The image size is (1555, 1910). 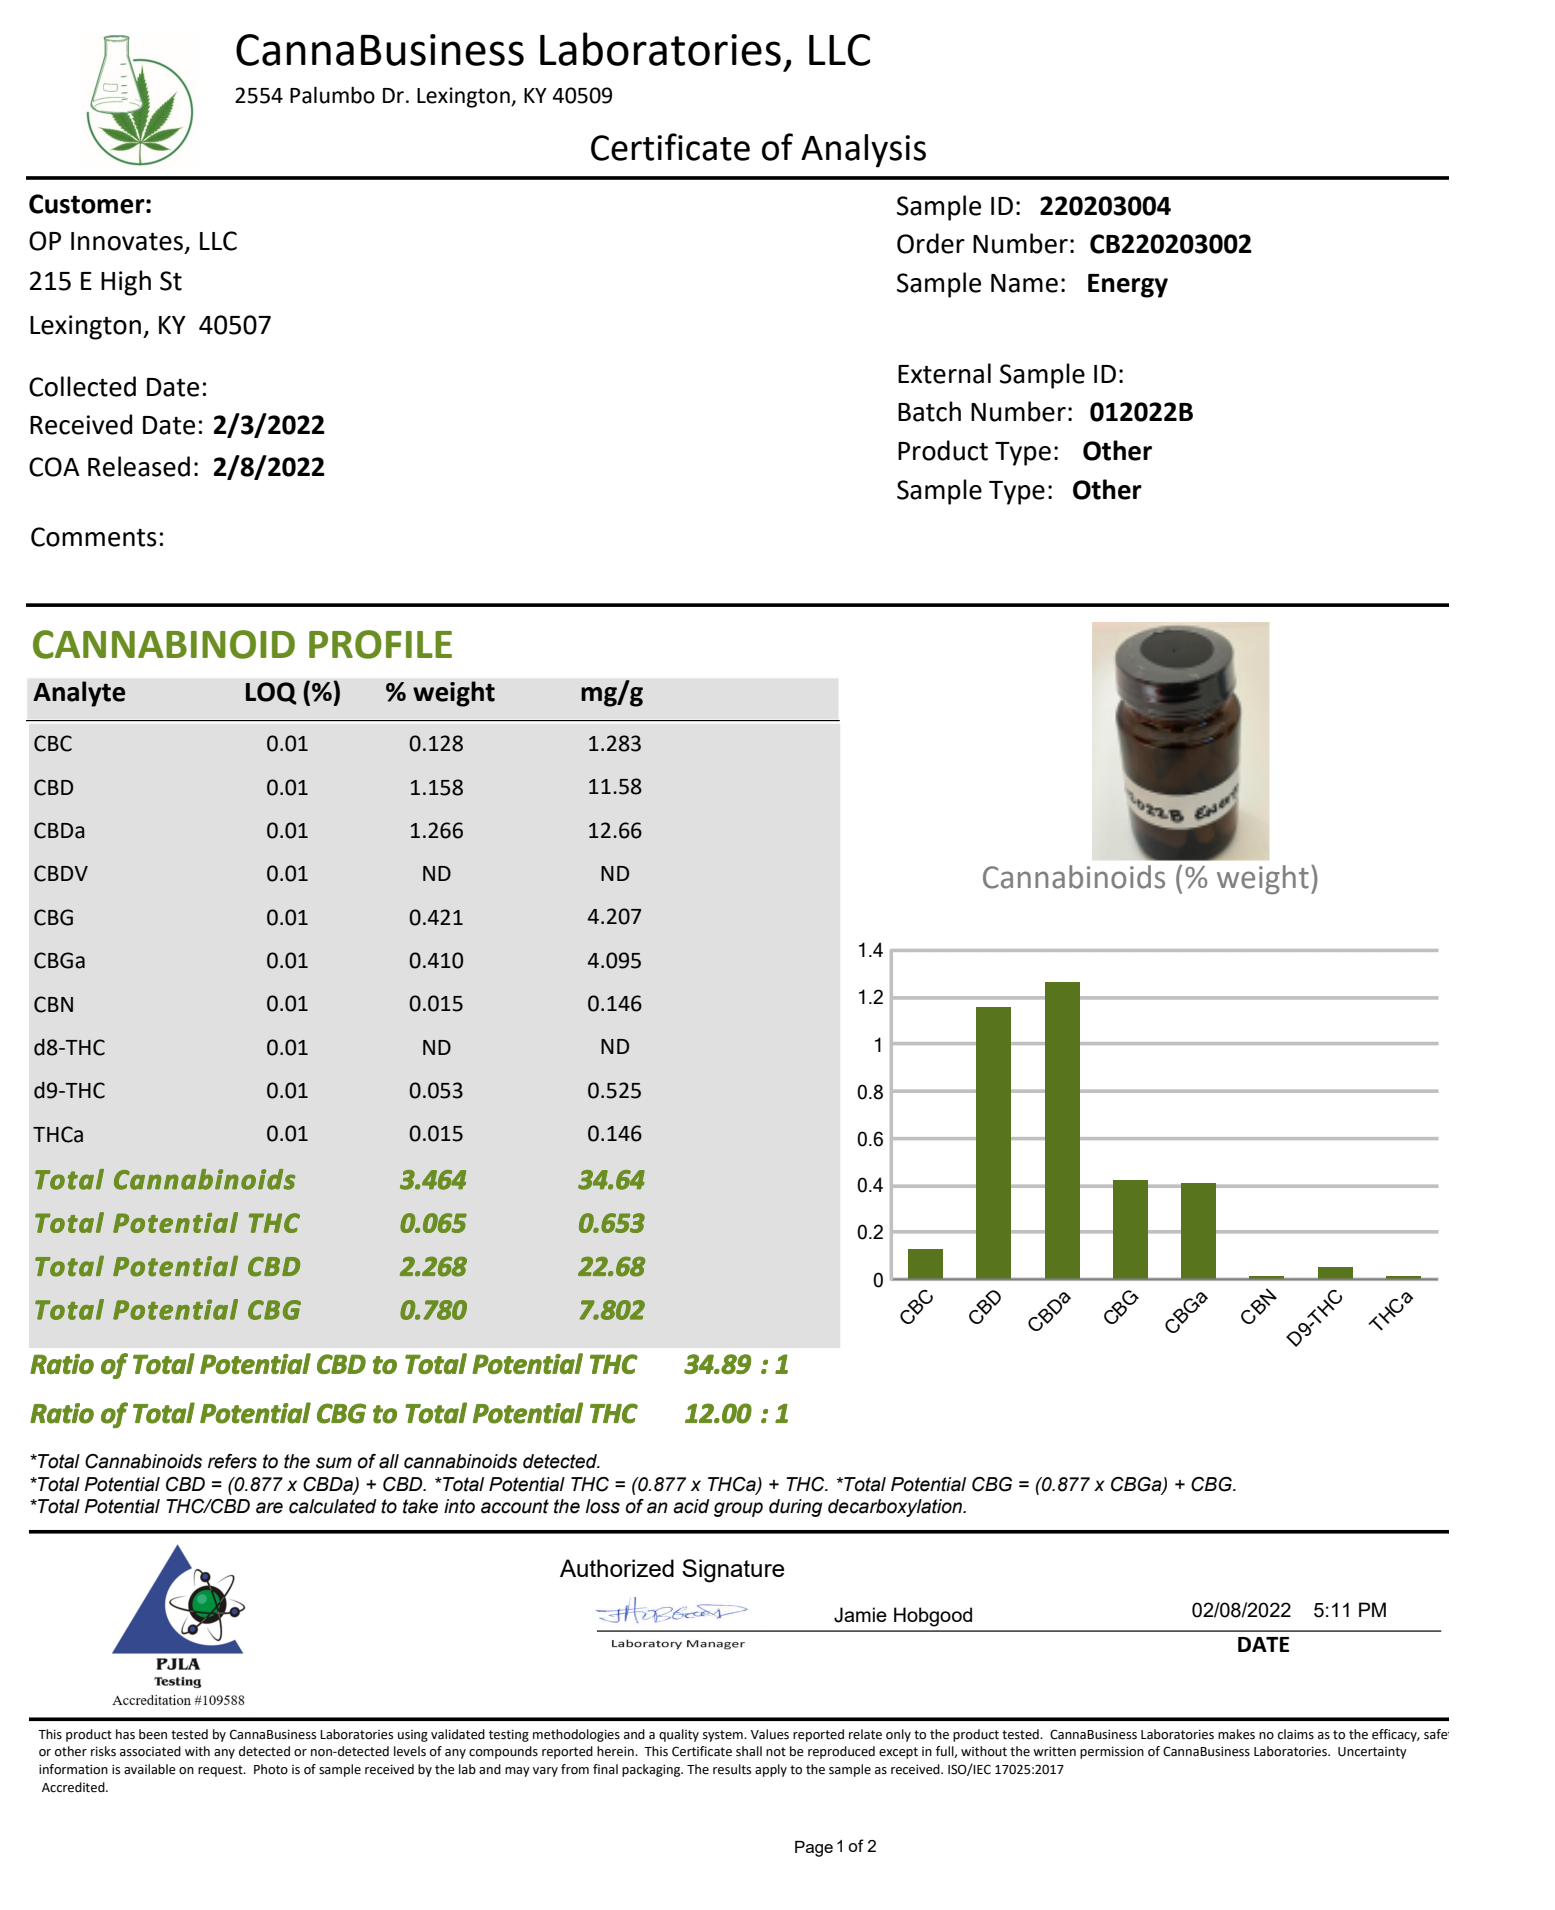 I want to click on request, so click(x=221, y=1771).
